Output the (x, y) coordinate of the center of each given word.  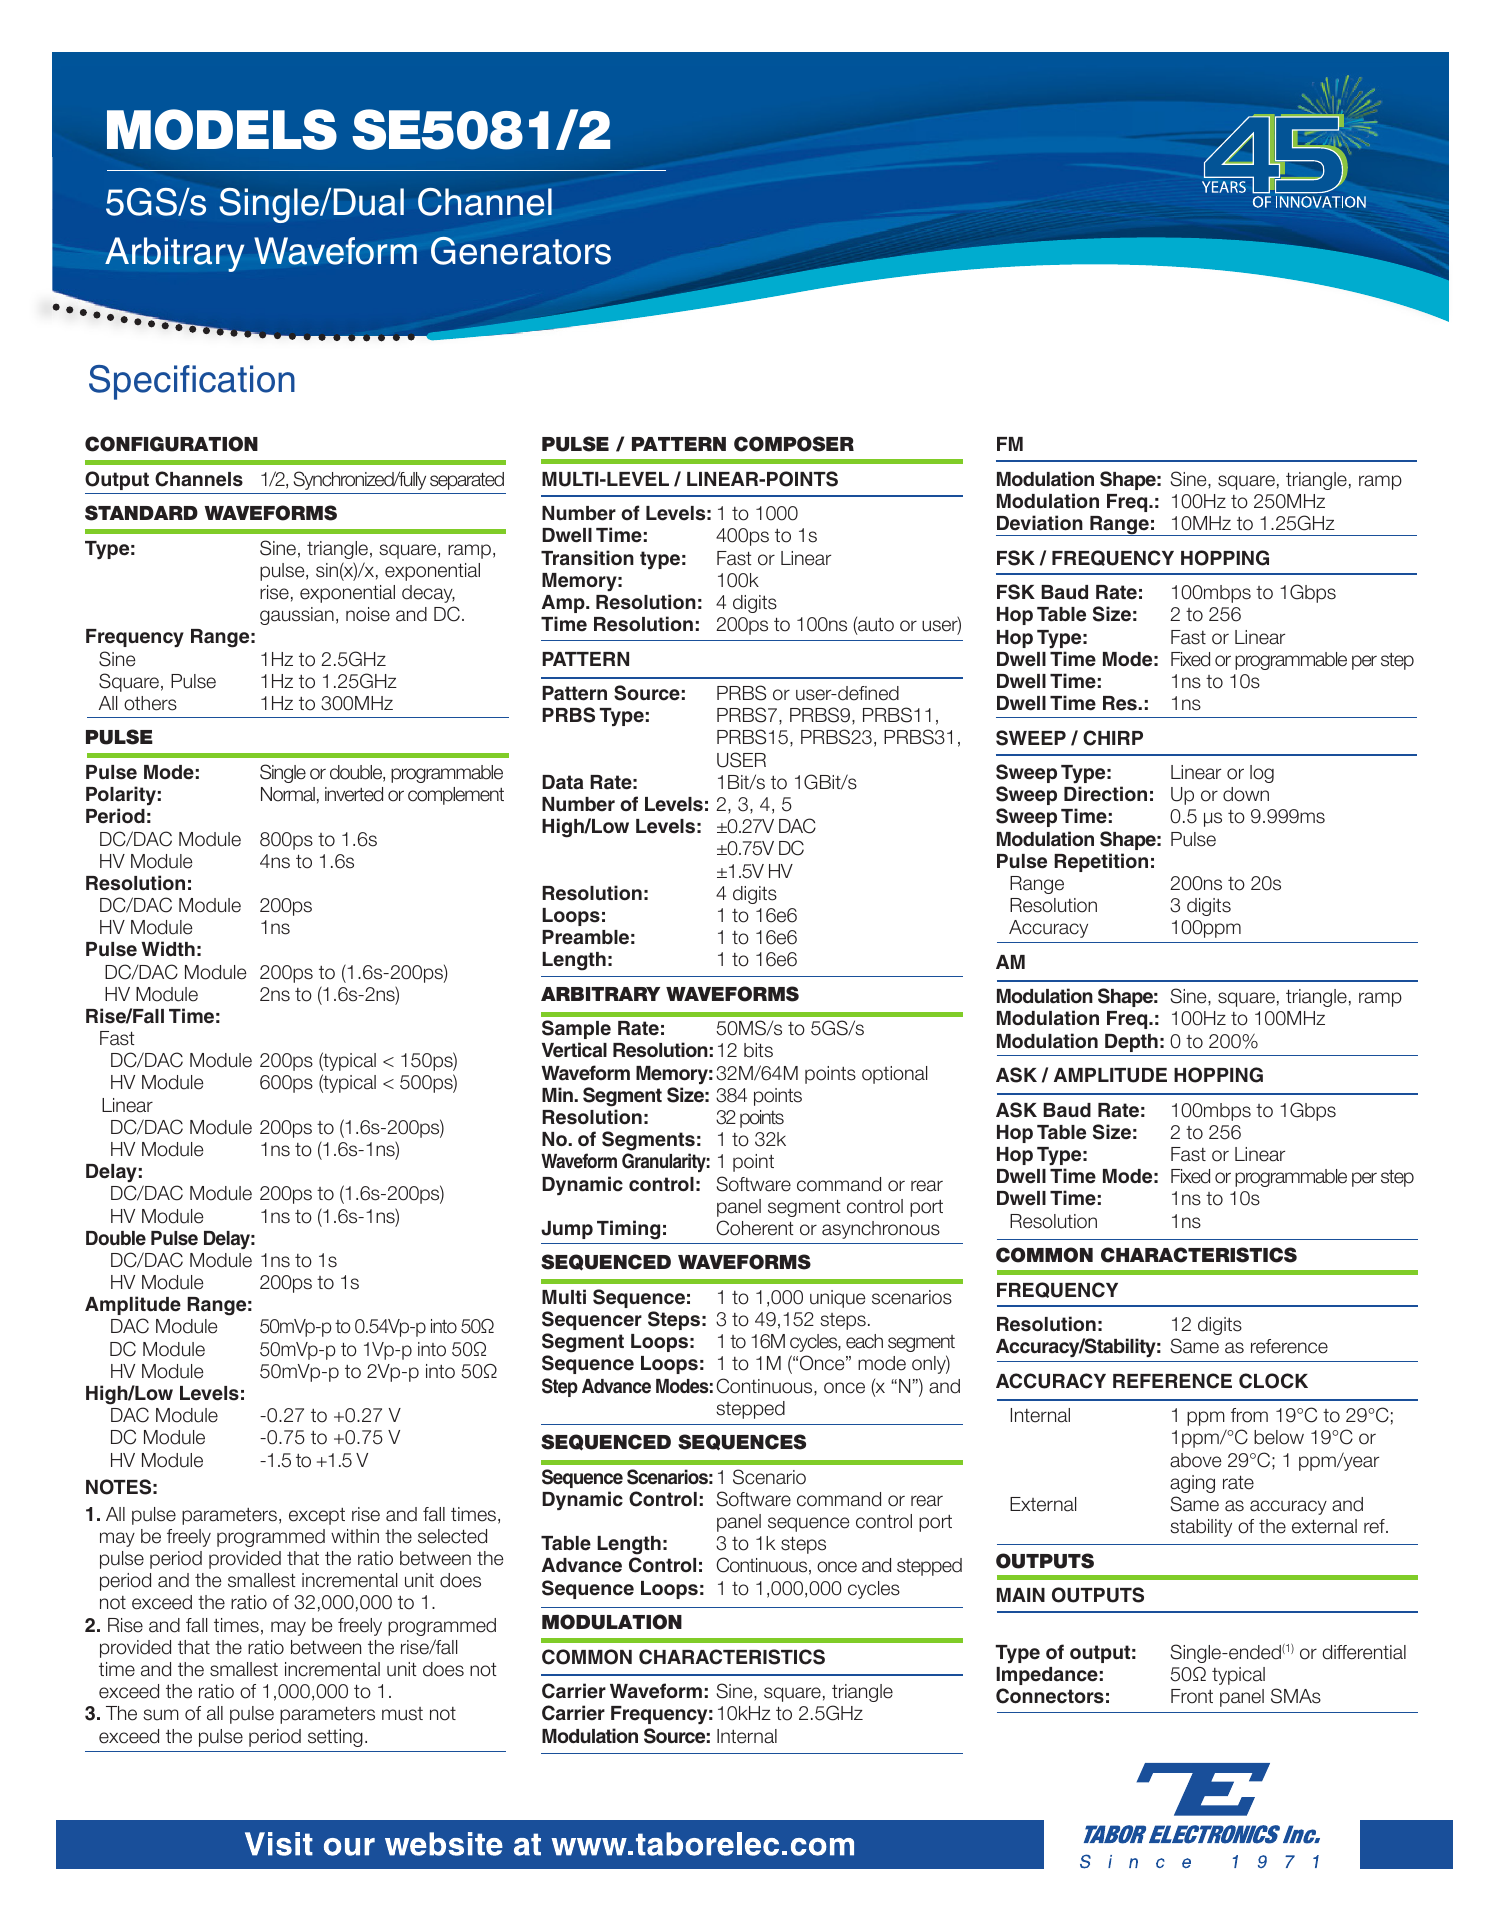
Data (563, 782)
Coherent (755, 1228)
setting (335, 1738)
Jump (567, 1230)
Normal (288, 794)
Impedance (1047, 1676)
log (1262, 774)
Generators (521, 250)
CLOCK (1273, 1381)
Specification (192, 382)
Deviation (1040, 523)
